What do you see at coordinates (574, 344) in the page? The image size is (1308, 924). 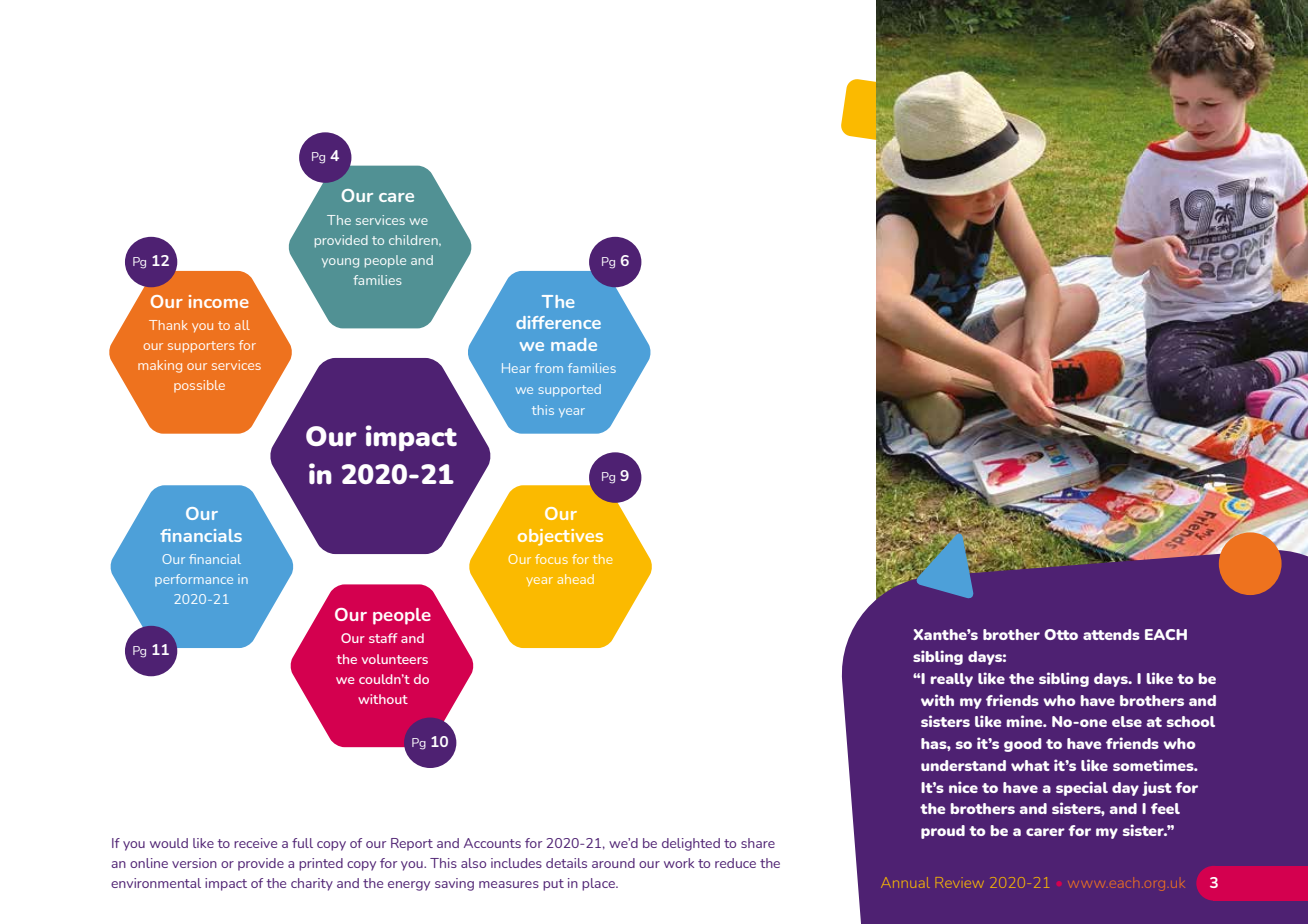 I see `made` at bounding box center [574, 344].
